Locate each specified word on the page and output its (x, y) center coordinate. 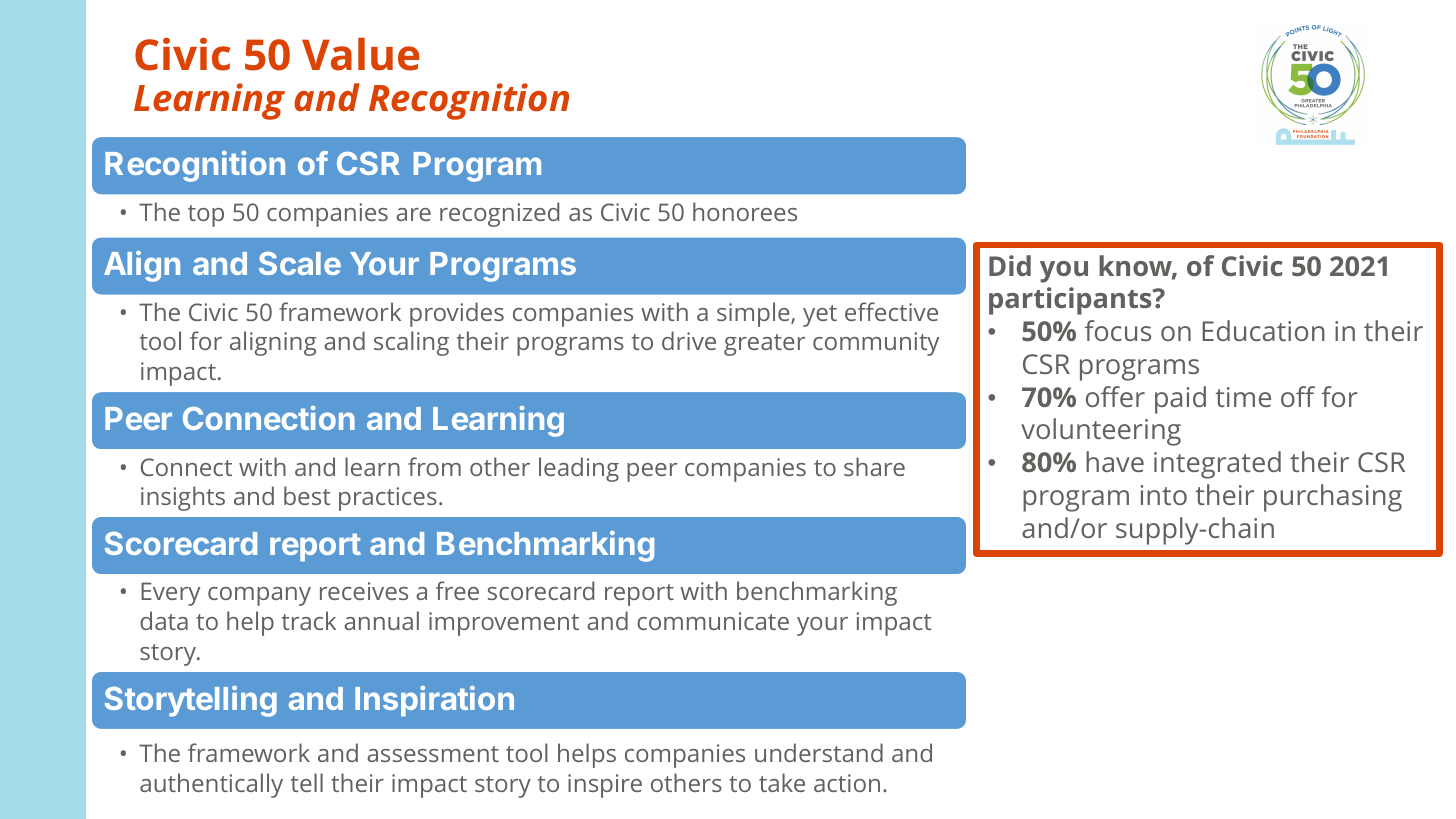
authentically (211, 785)
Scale (300, 263)
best (307, 495)
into (1164, 495)
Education (1263, 330)
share (874, 466)
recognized (499, 214)
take (782, 782)
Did (1010, 265)
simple (754, 314)
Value (360, 54)
